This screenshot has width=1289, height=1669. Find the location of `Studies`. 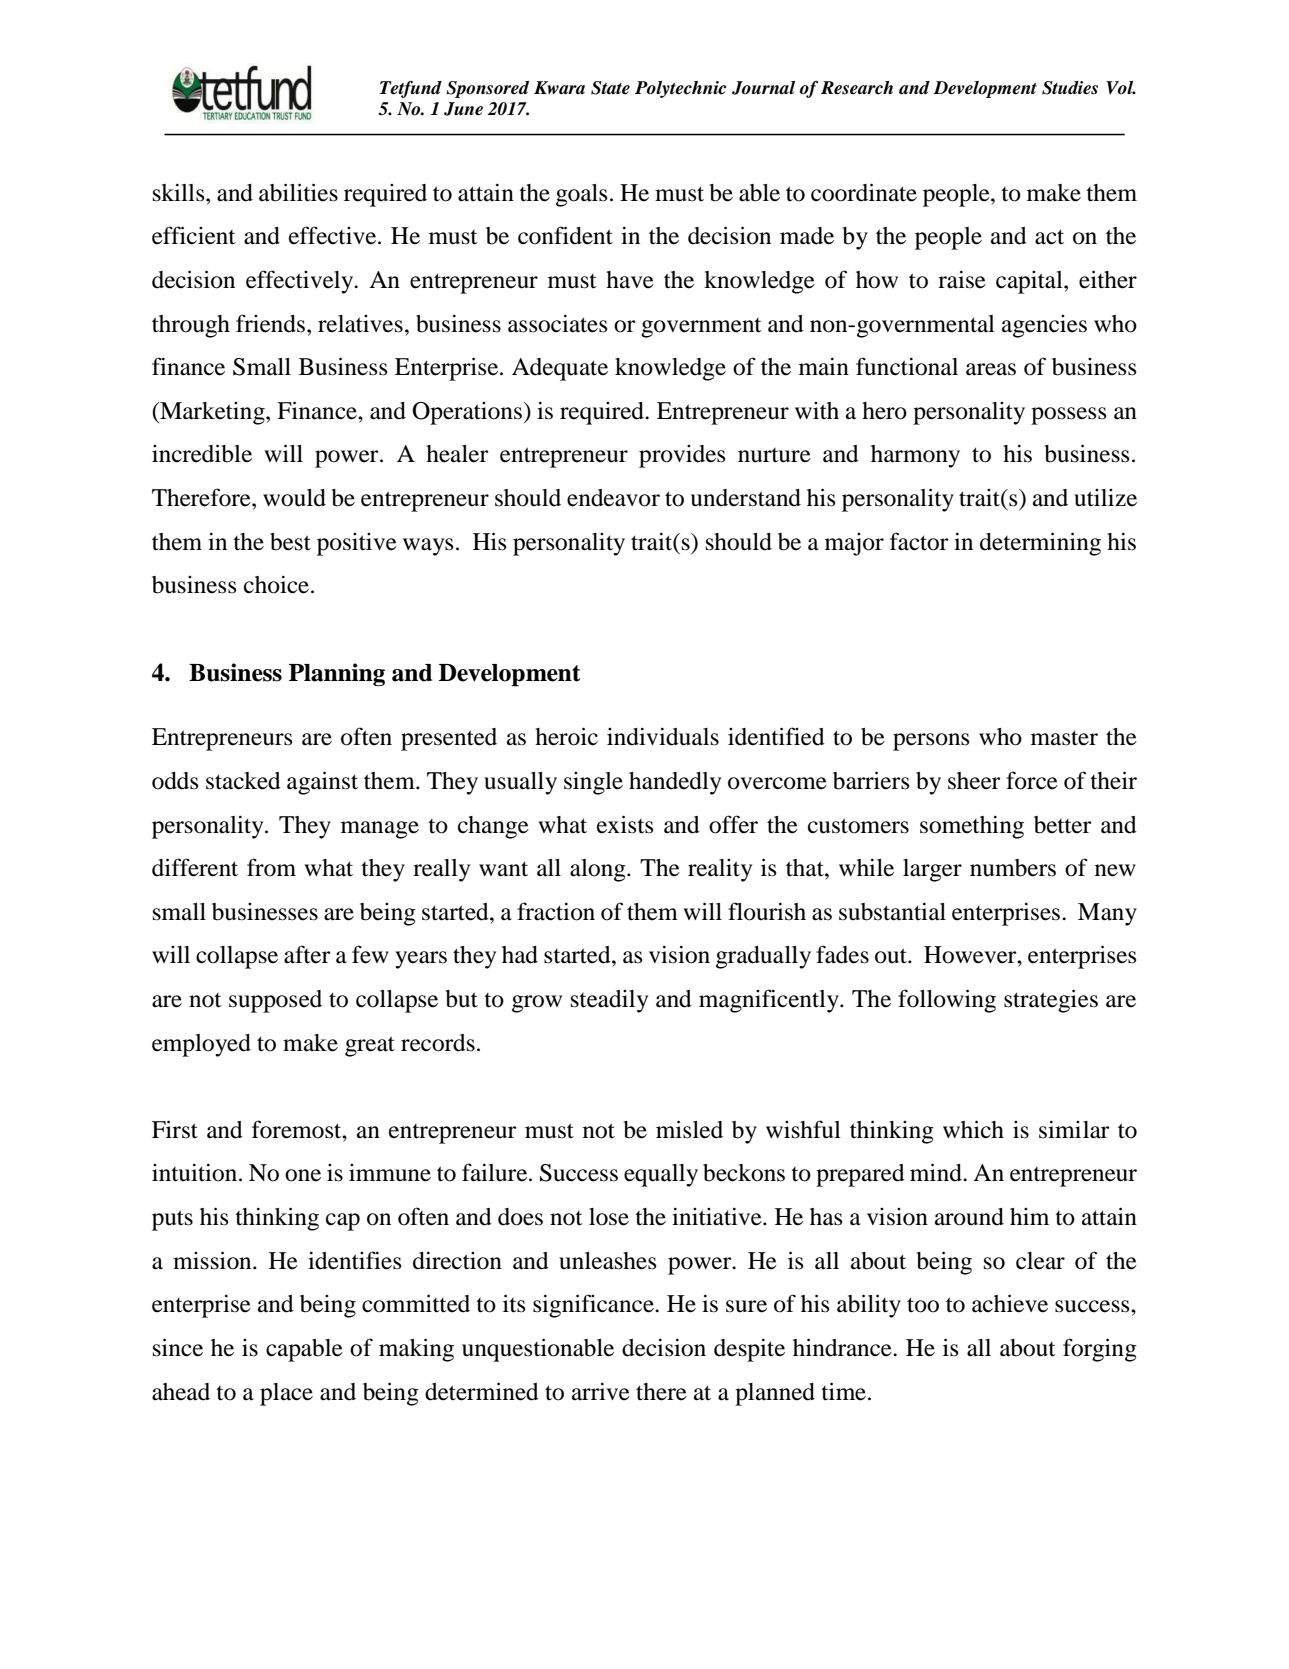

Studies is located at coordinates (1070, 88).
